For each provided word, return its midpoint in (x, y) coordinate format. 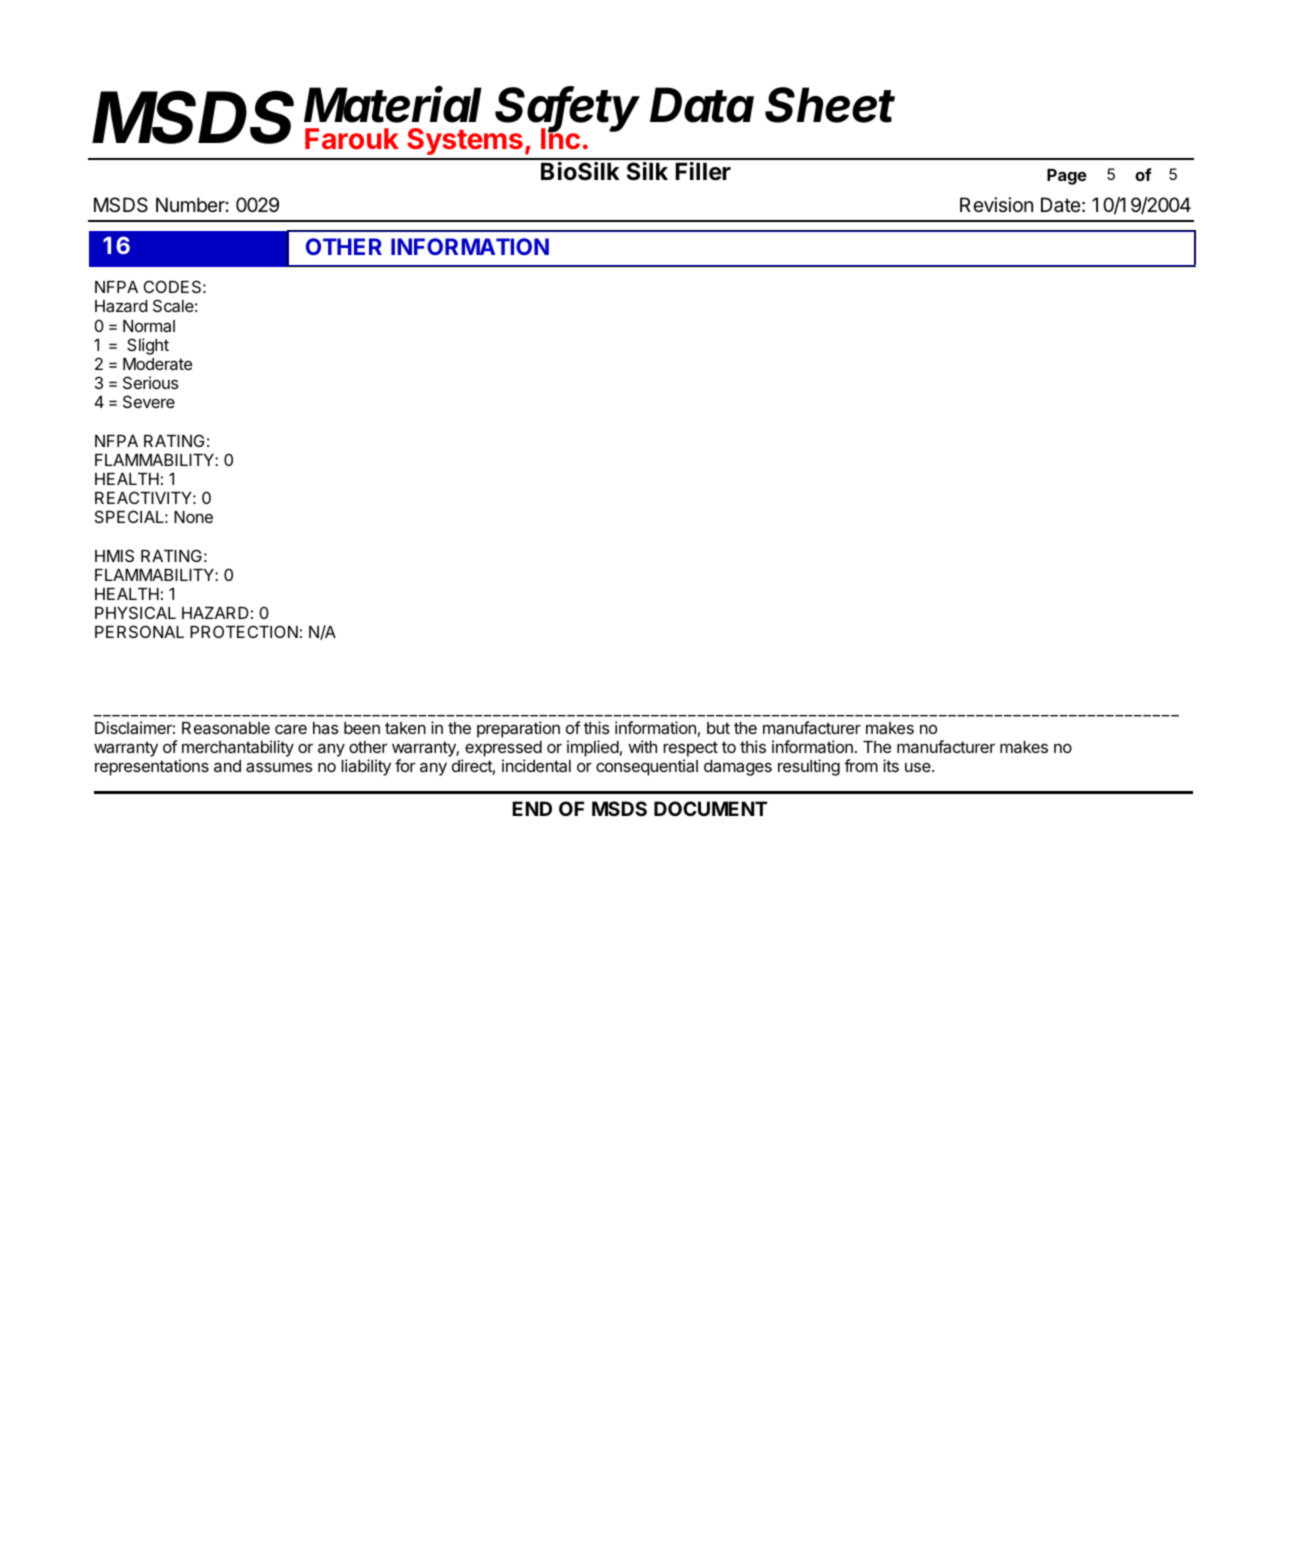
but (718, 728)
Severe (149, 401)
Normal (149, 326)
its (891, 765)
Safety (568, 110)
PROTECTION (244, 631)
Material (393, 104)
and (227, 766)
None (193, 517)
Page (1067, 177)
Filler (703, 171)
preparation (518, 729)
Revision (996, 204)
